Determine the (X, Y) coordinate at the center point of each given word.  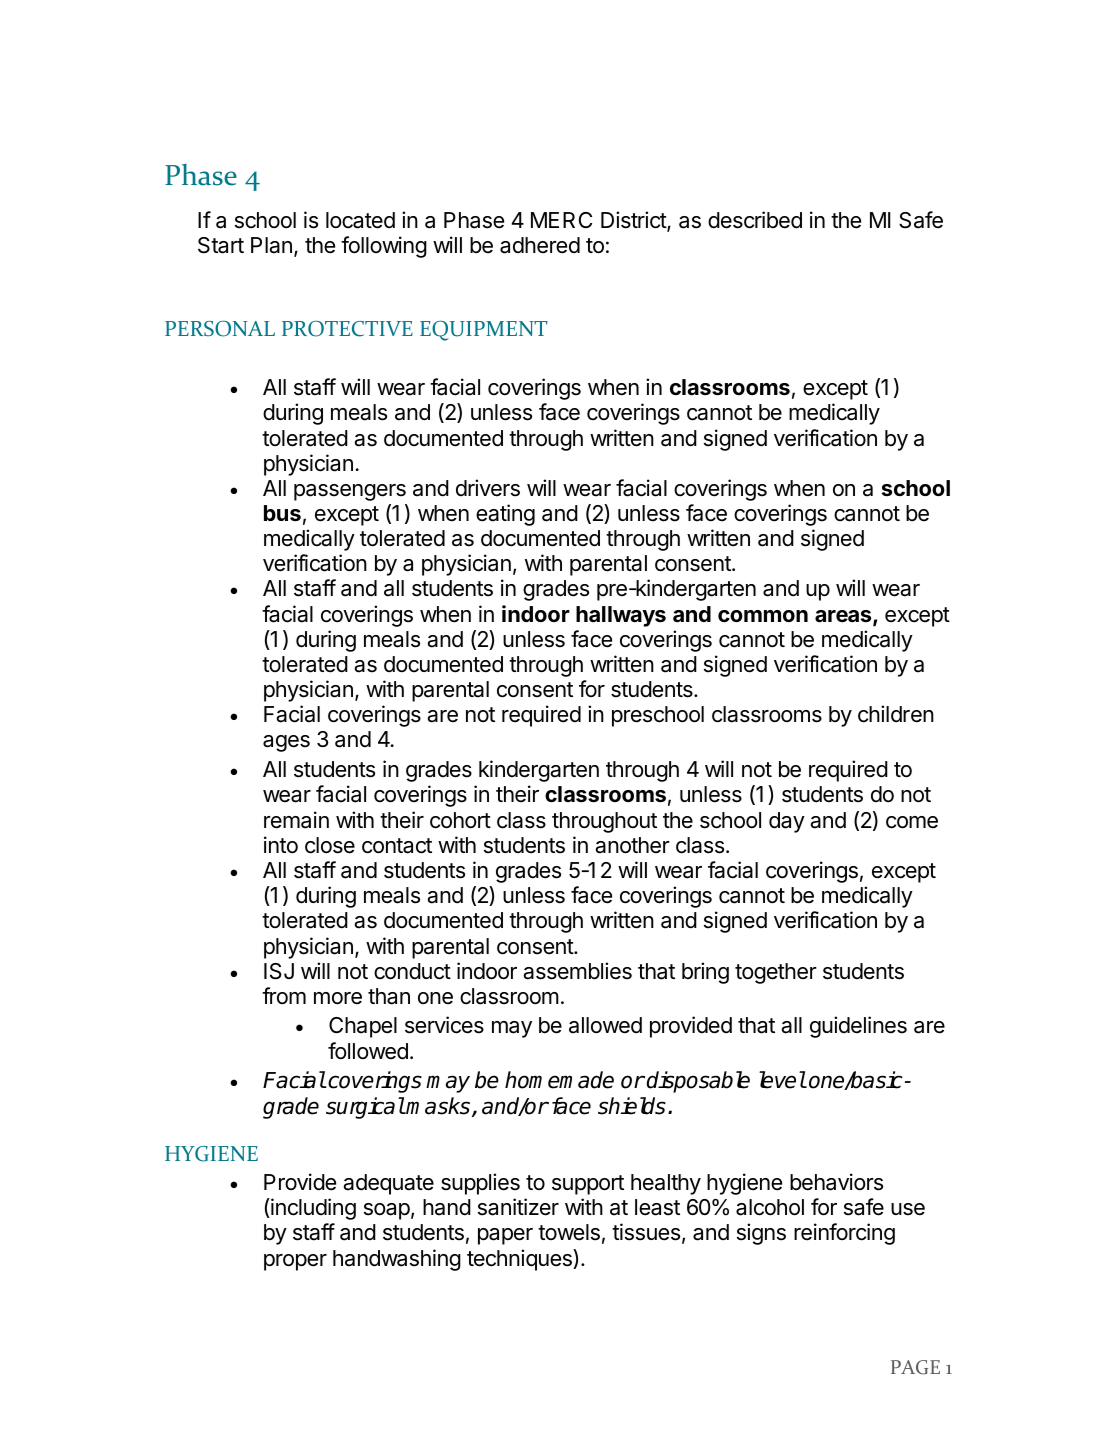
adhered (540, 245)
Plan (271, 245)
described (755, 220)
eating (505, 515)
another (632, 845)
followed (368, 1051)
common (763, 616)
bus (282, 513)
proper (295, 1262)
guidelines (858, 1027)
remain (296, 820)
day (787, 822)
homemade (559, 1080)
